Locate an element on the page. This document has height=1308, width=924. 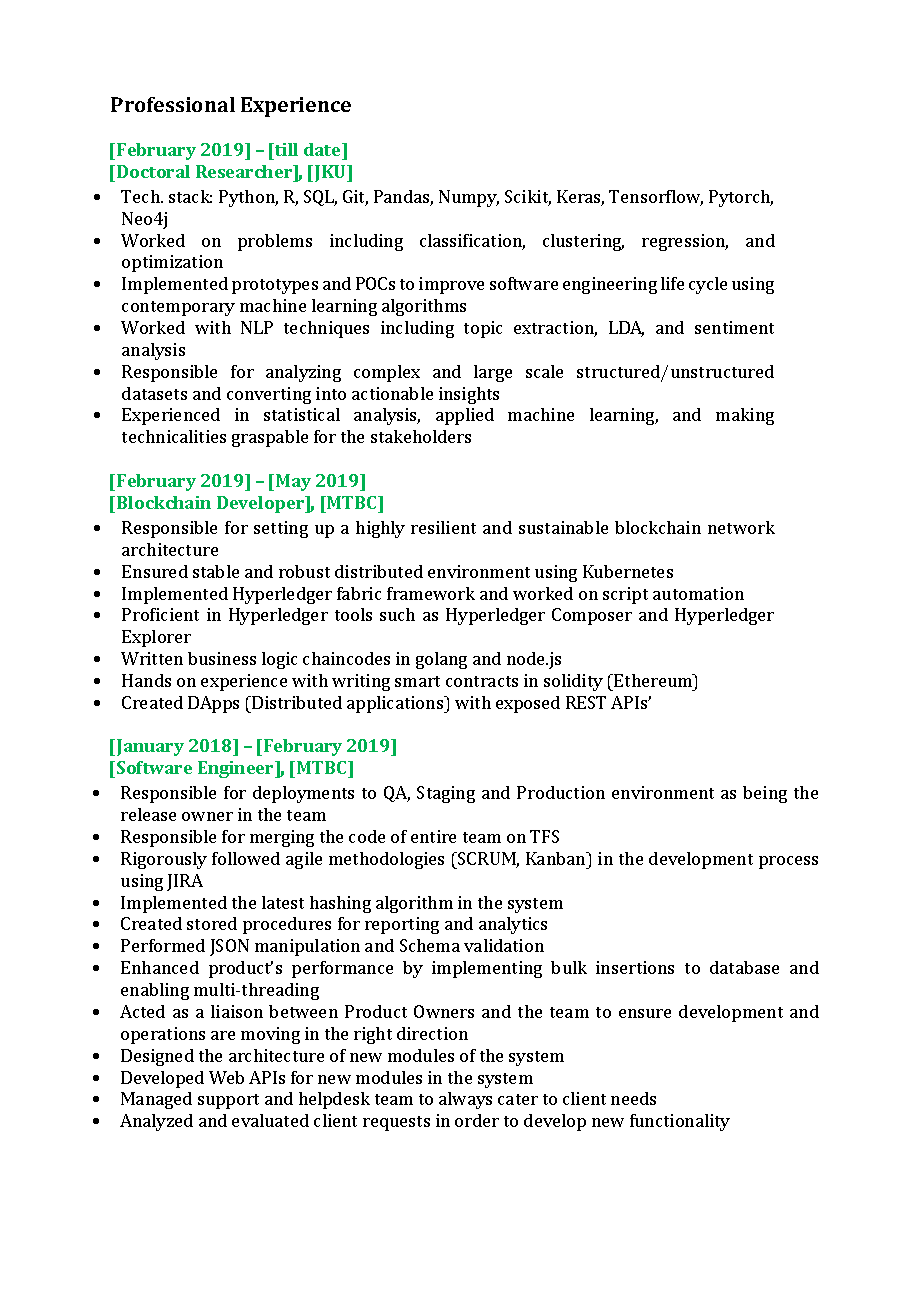
May is located at coordinates (293, 482).
